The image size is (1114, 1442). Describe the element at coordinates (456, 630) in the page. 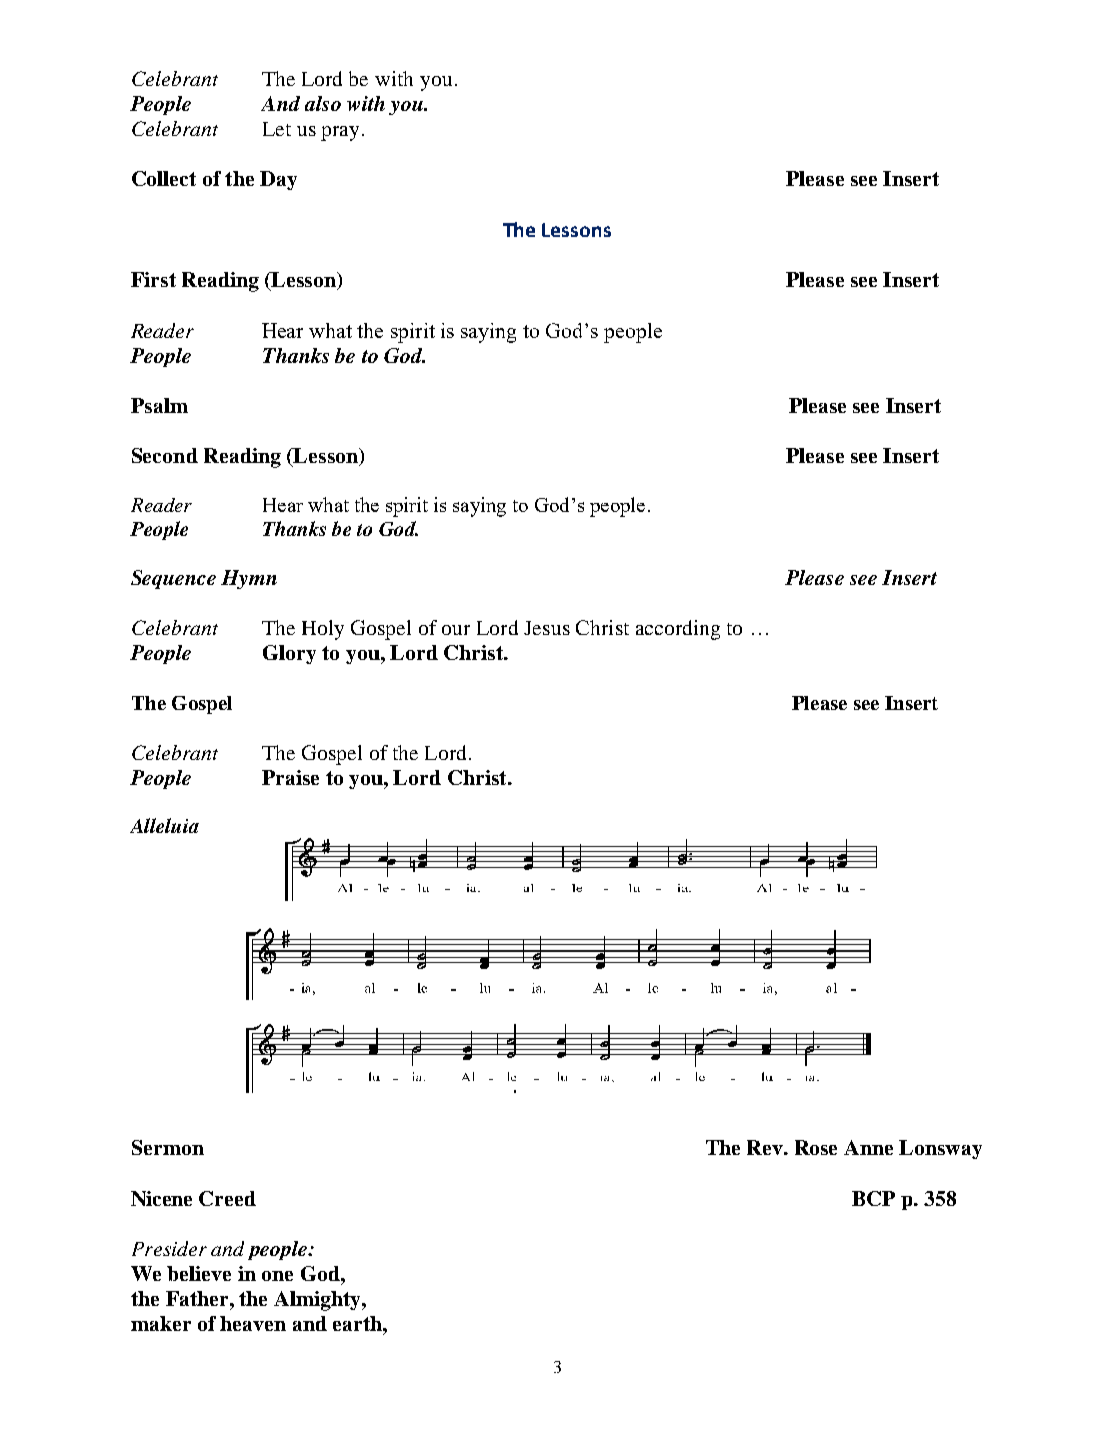

I see `our` at that location.
